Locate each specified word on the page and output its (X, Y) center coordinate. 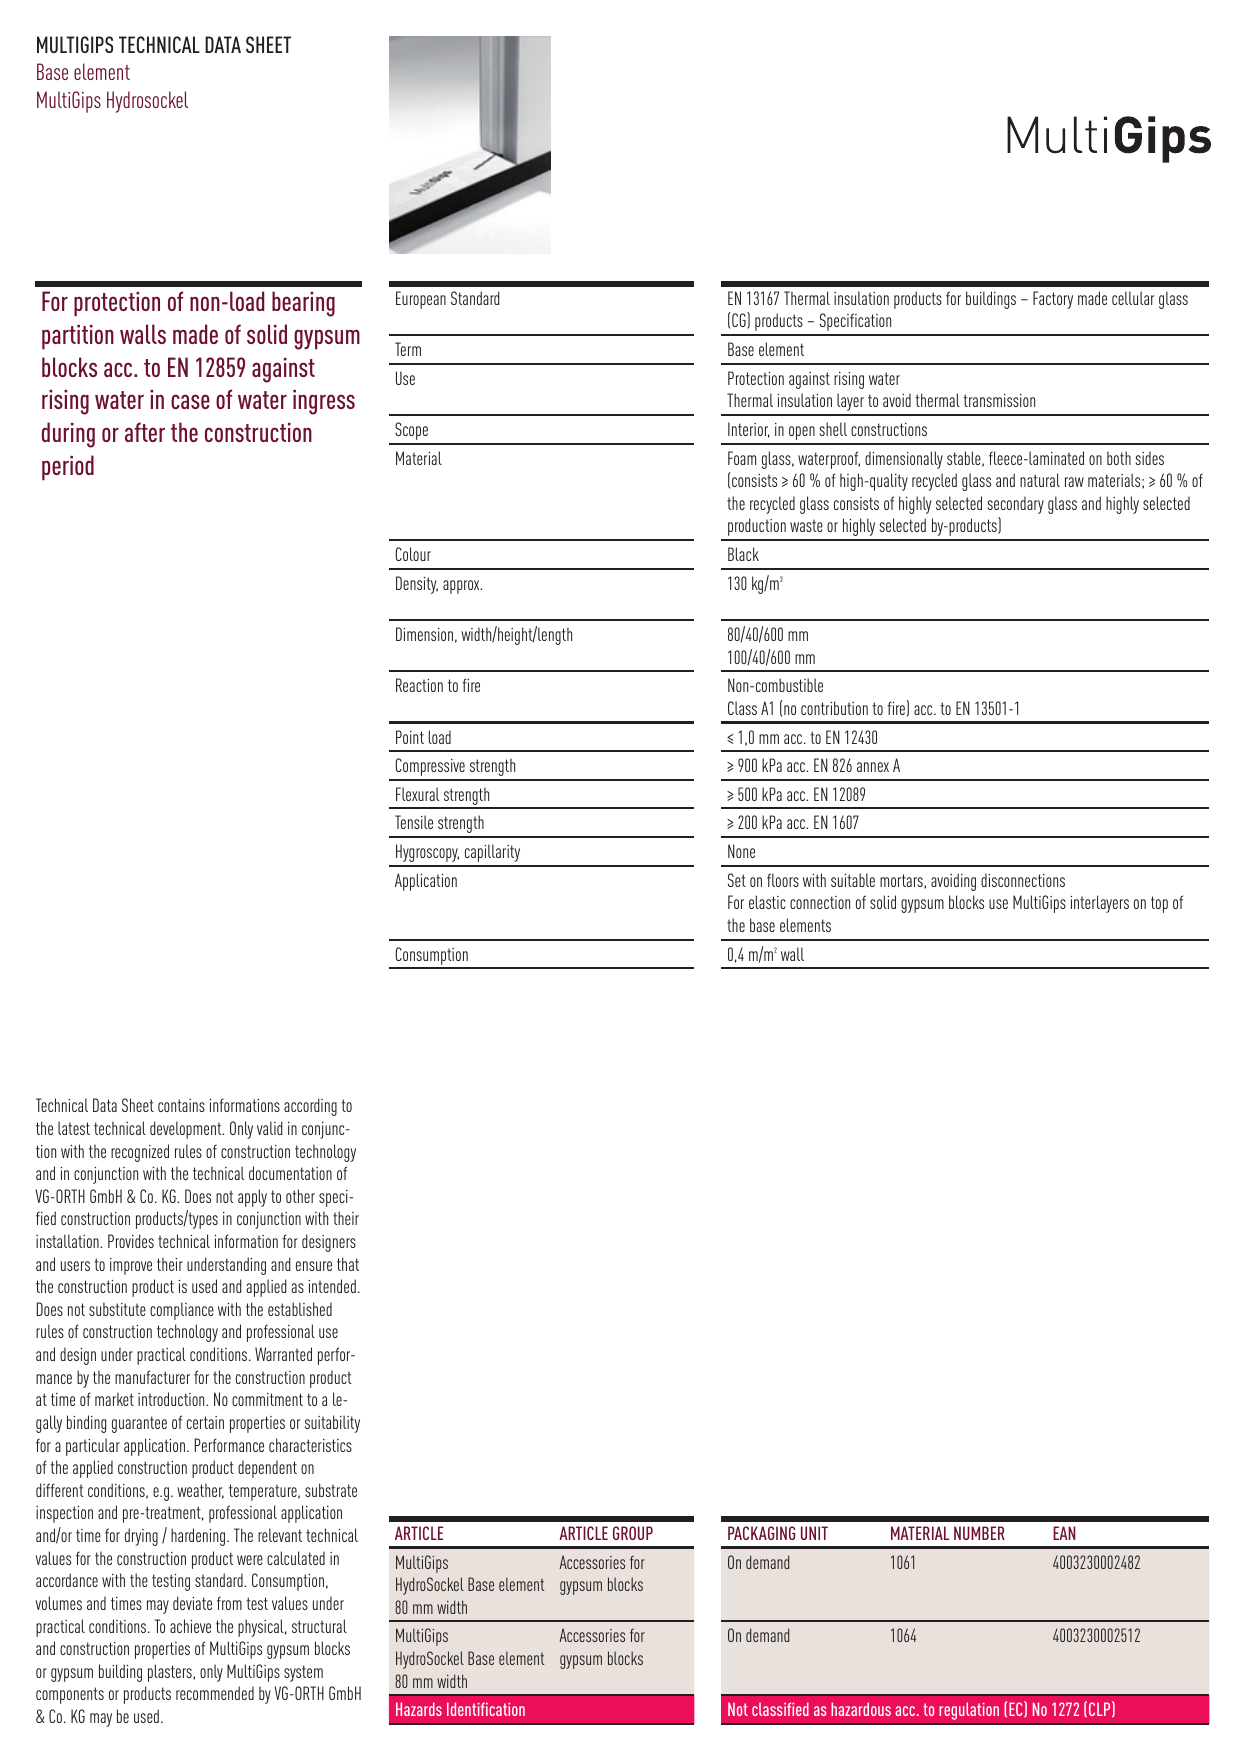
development (187, 1130)
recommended (215, 1693)
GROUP (633, 1533)
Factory (1053, 300)
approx (462, 587)
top (1159, 904)
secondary (1015, 505)
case (190, 401)
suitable (853, 880)
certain (205, 1422)
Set (737, 880)
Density (417, 585)
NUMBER (979, 1533)
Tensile (414, 822)
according (310, 1107)
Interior (749, 430)
